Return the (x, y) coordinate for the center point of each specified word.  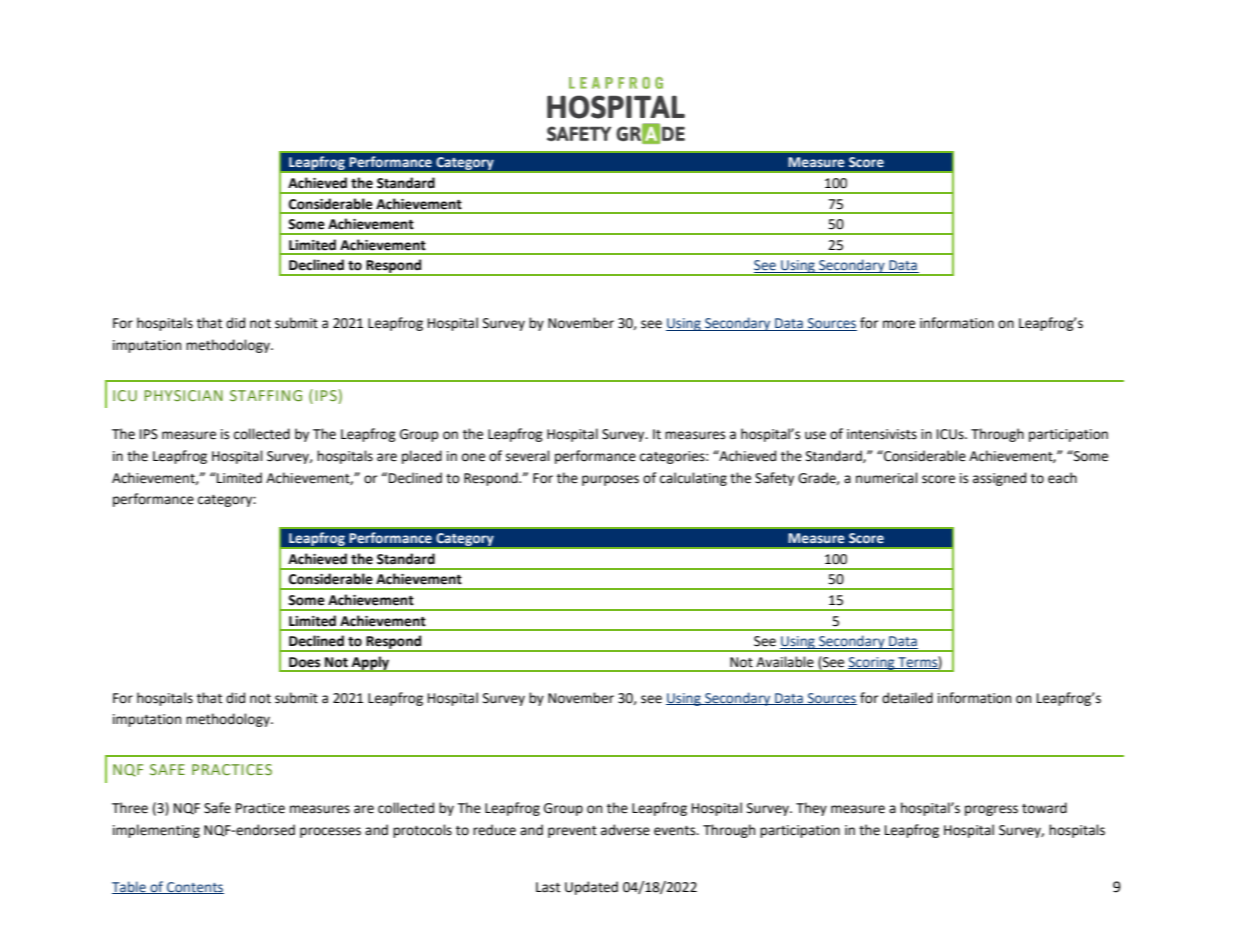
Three (130, 808)
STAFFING (266, 395)
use (815, 435)
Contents (194, 888)
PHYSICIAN (183, 395)
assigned (999, 479)
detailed (907, 698)
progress (991, 810)
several (528, 456)
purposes (610, 480)
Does (304, 662)
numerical (887, 478)
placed (422, 457)
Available (785, 662)
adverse (625, 830)
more (899, 324)
